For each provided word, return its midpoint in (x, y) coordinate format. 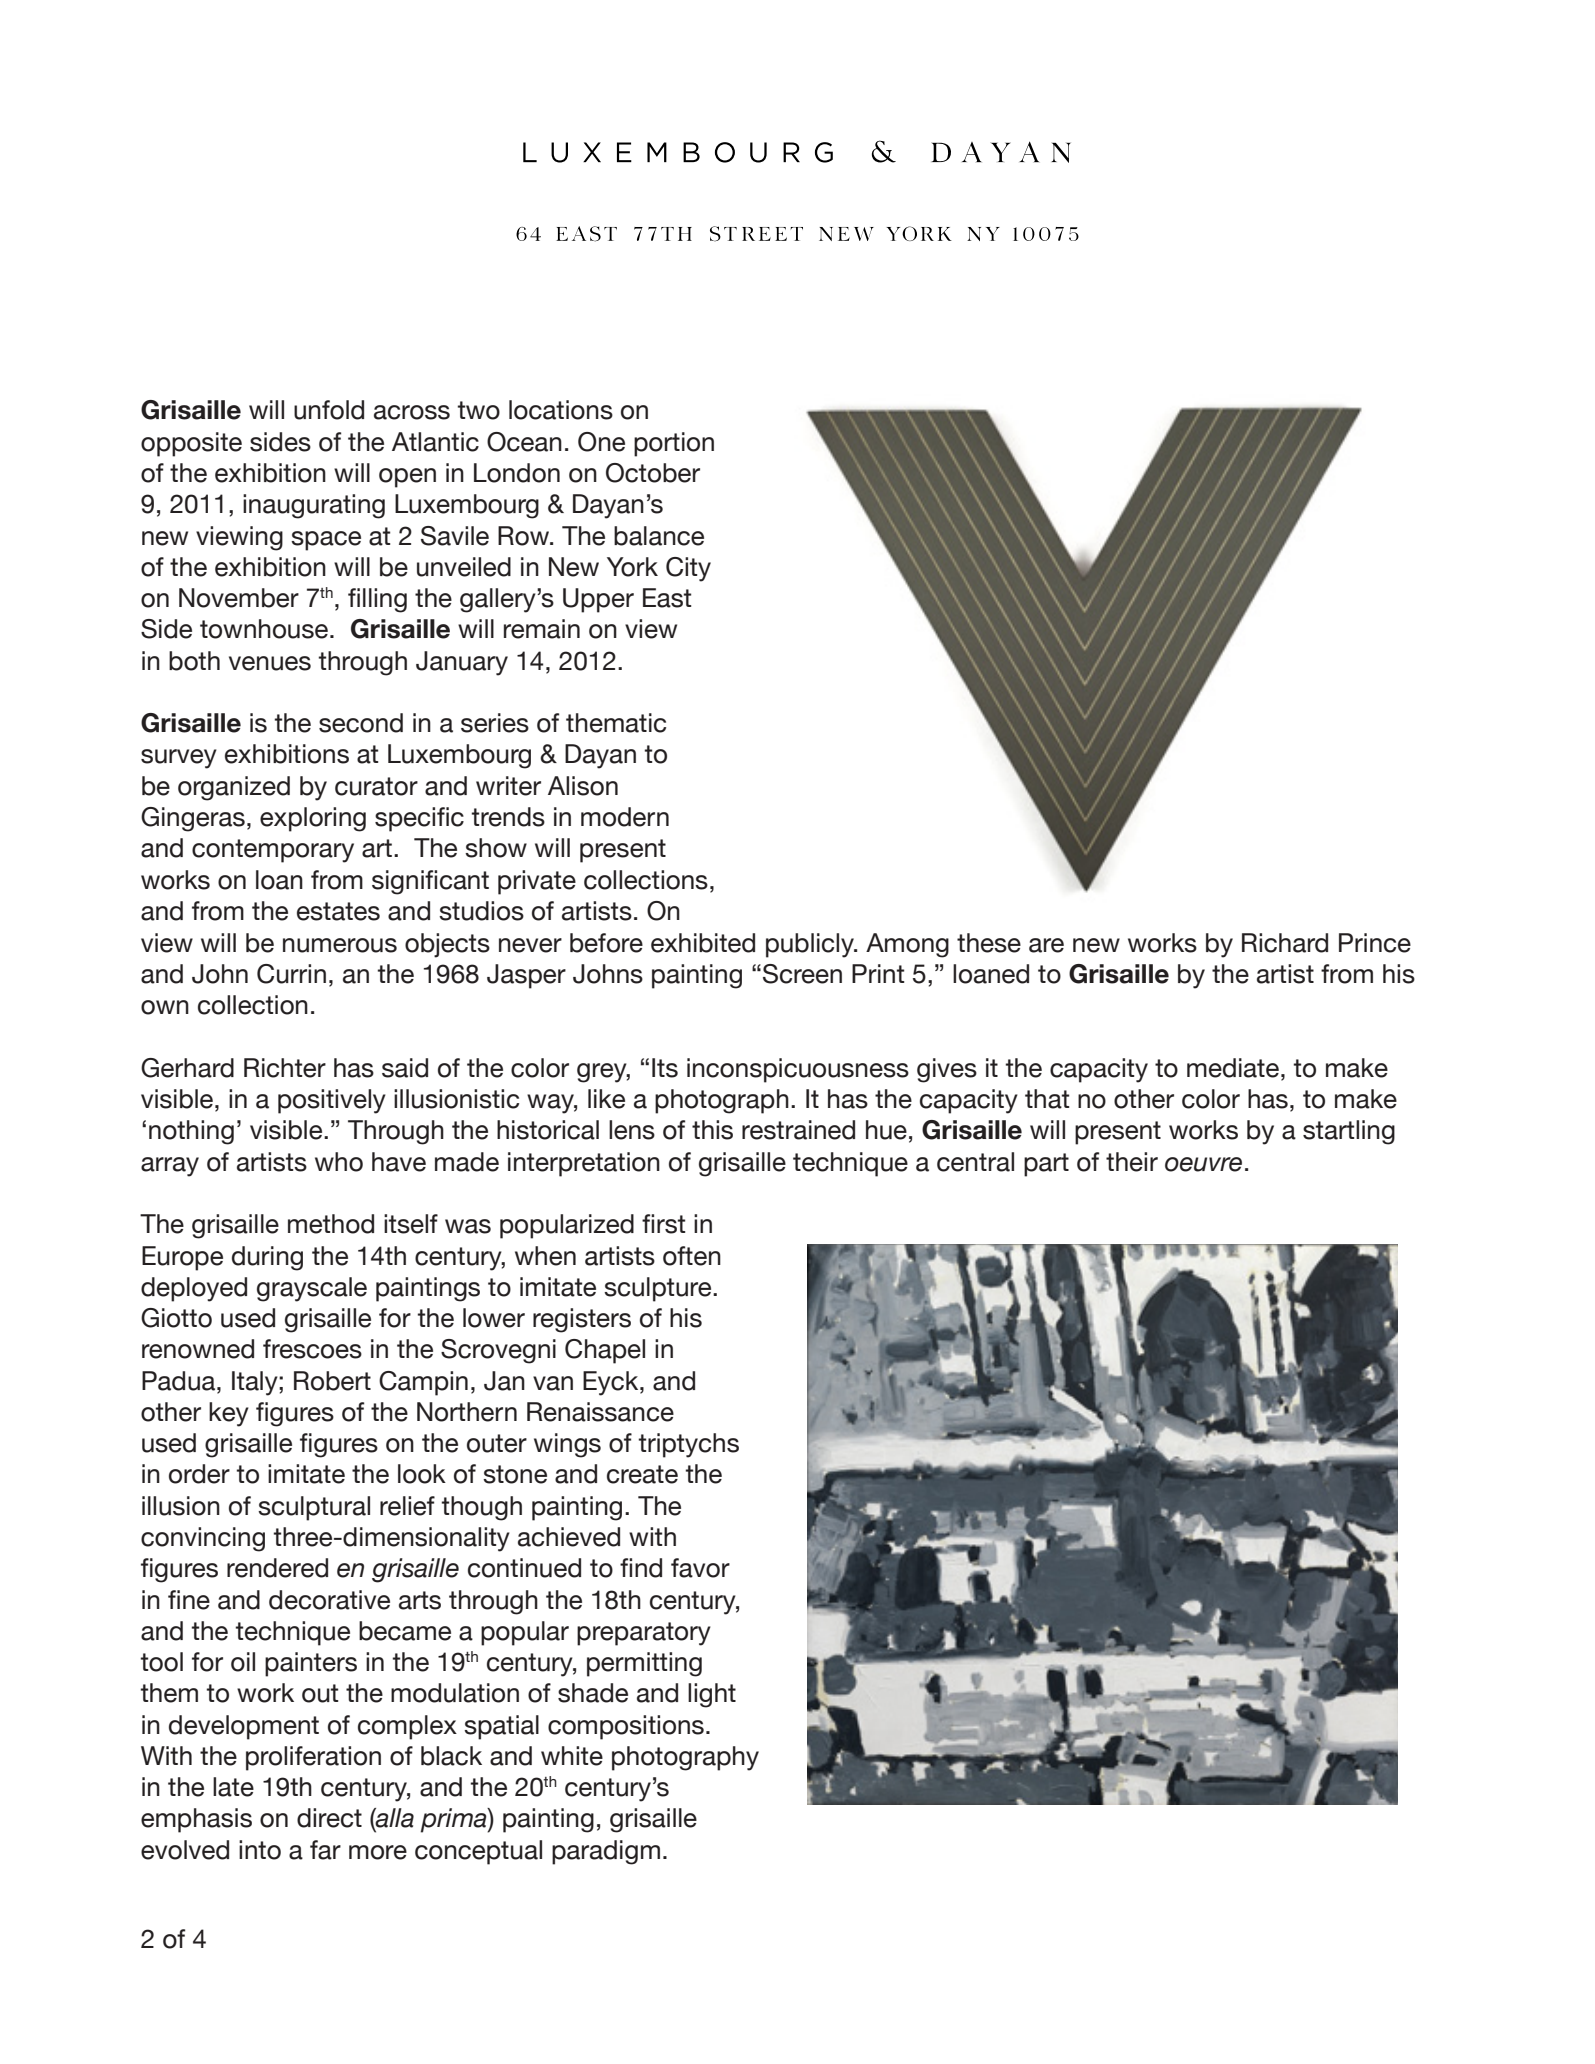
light (712, 1695)
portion (674, 444)
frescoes (312, 1349)
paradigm (606, 1852)
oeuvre (1203, 1164)
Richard (1285, 943)
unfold (329, 410)
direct (329, 1818)
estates (338, 911)
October (653, 473)
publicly (811, 945)
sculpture (659, 1289)
